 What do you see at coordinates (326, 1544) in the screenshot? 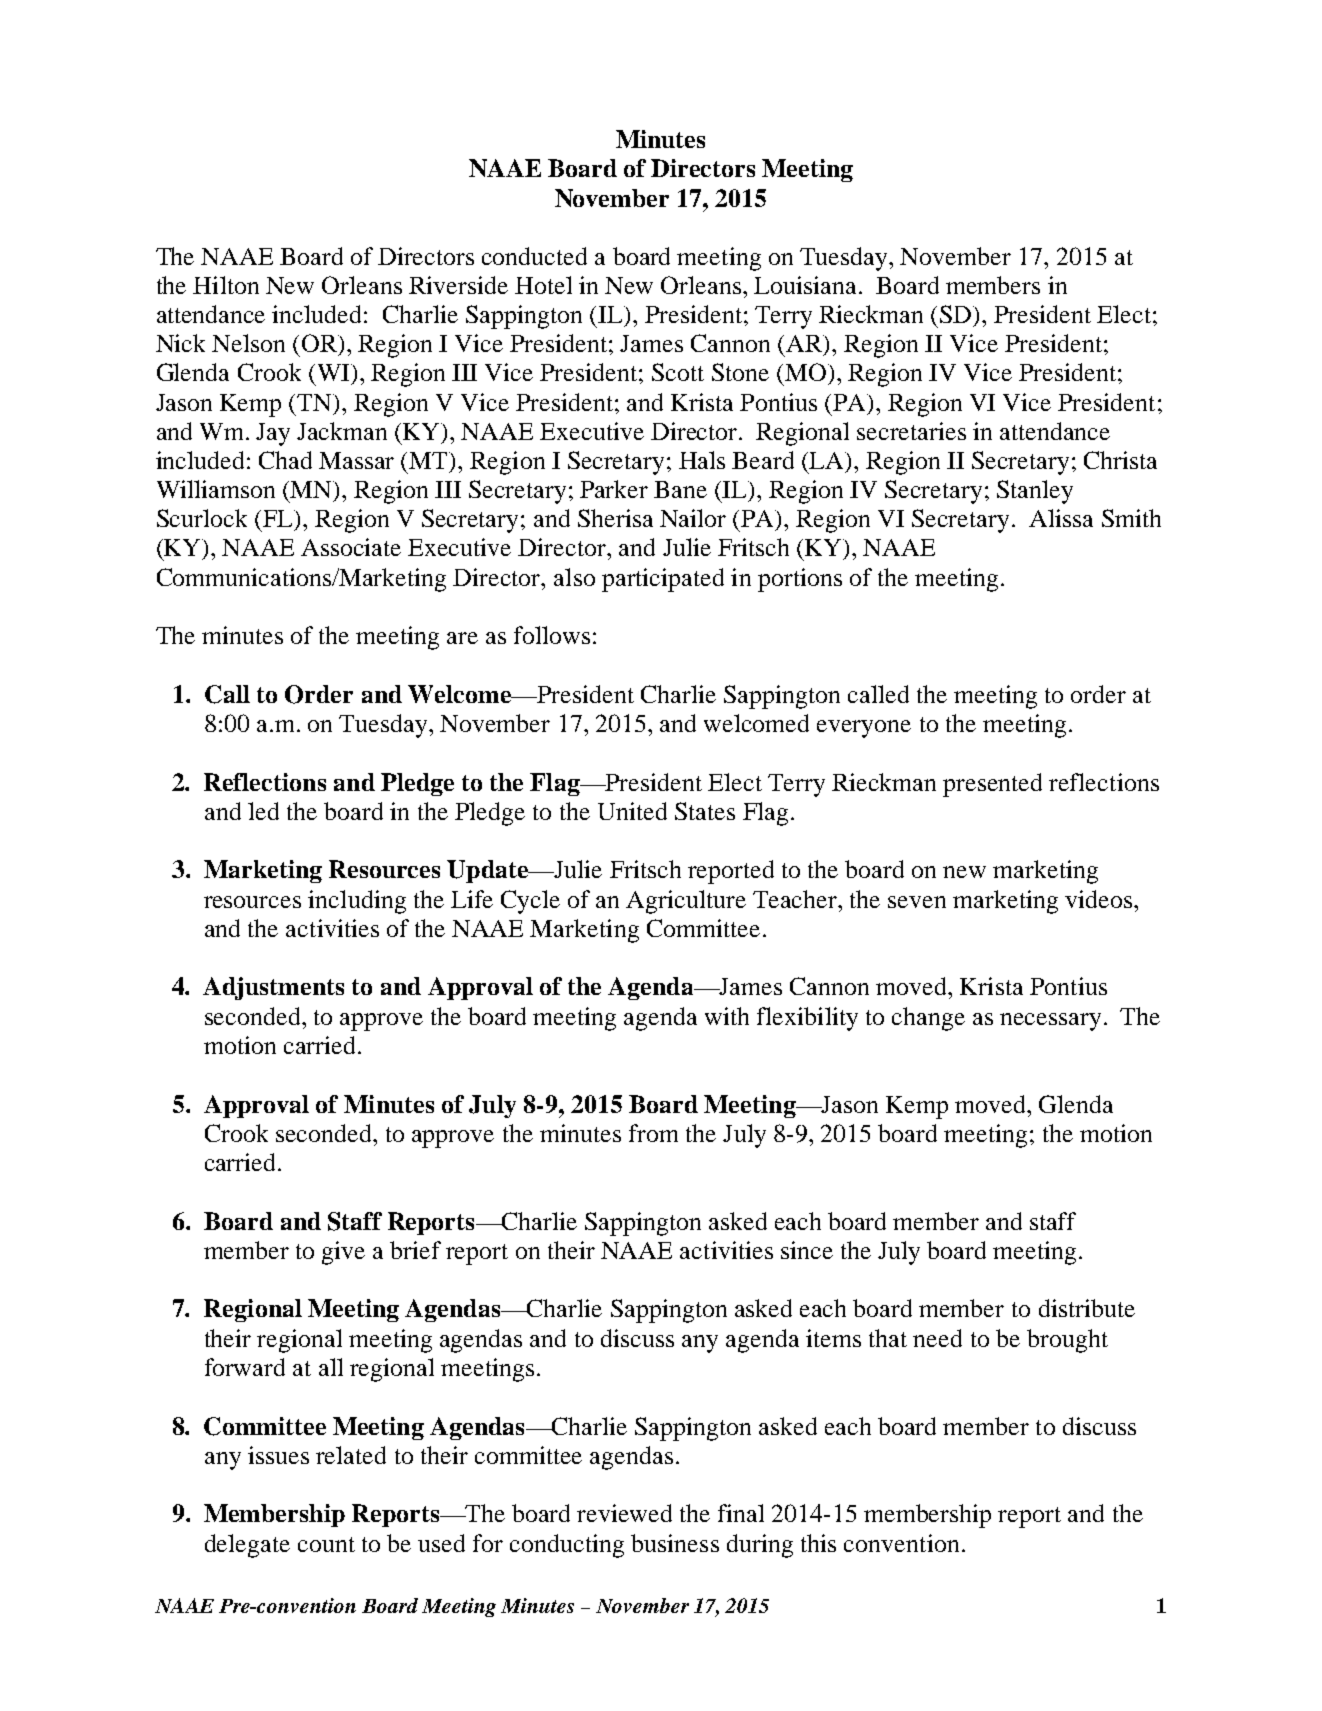
I see `count` at bounding box center [326, 1544].
